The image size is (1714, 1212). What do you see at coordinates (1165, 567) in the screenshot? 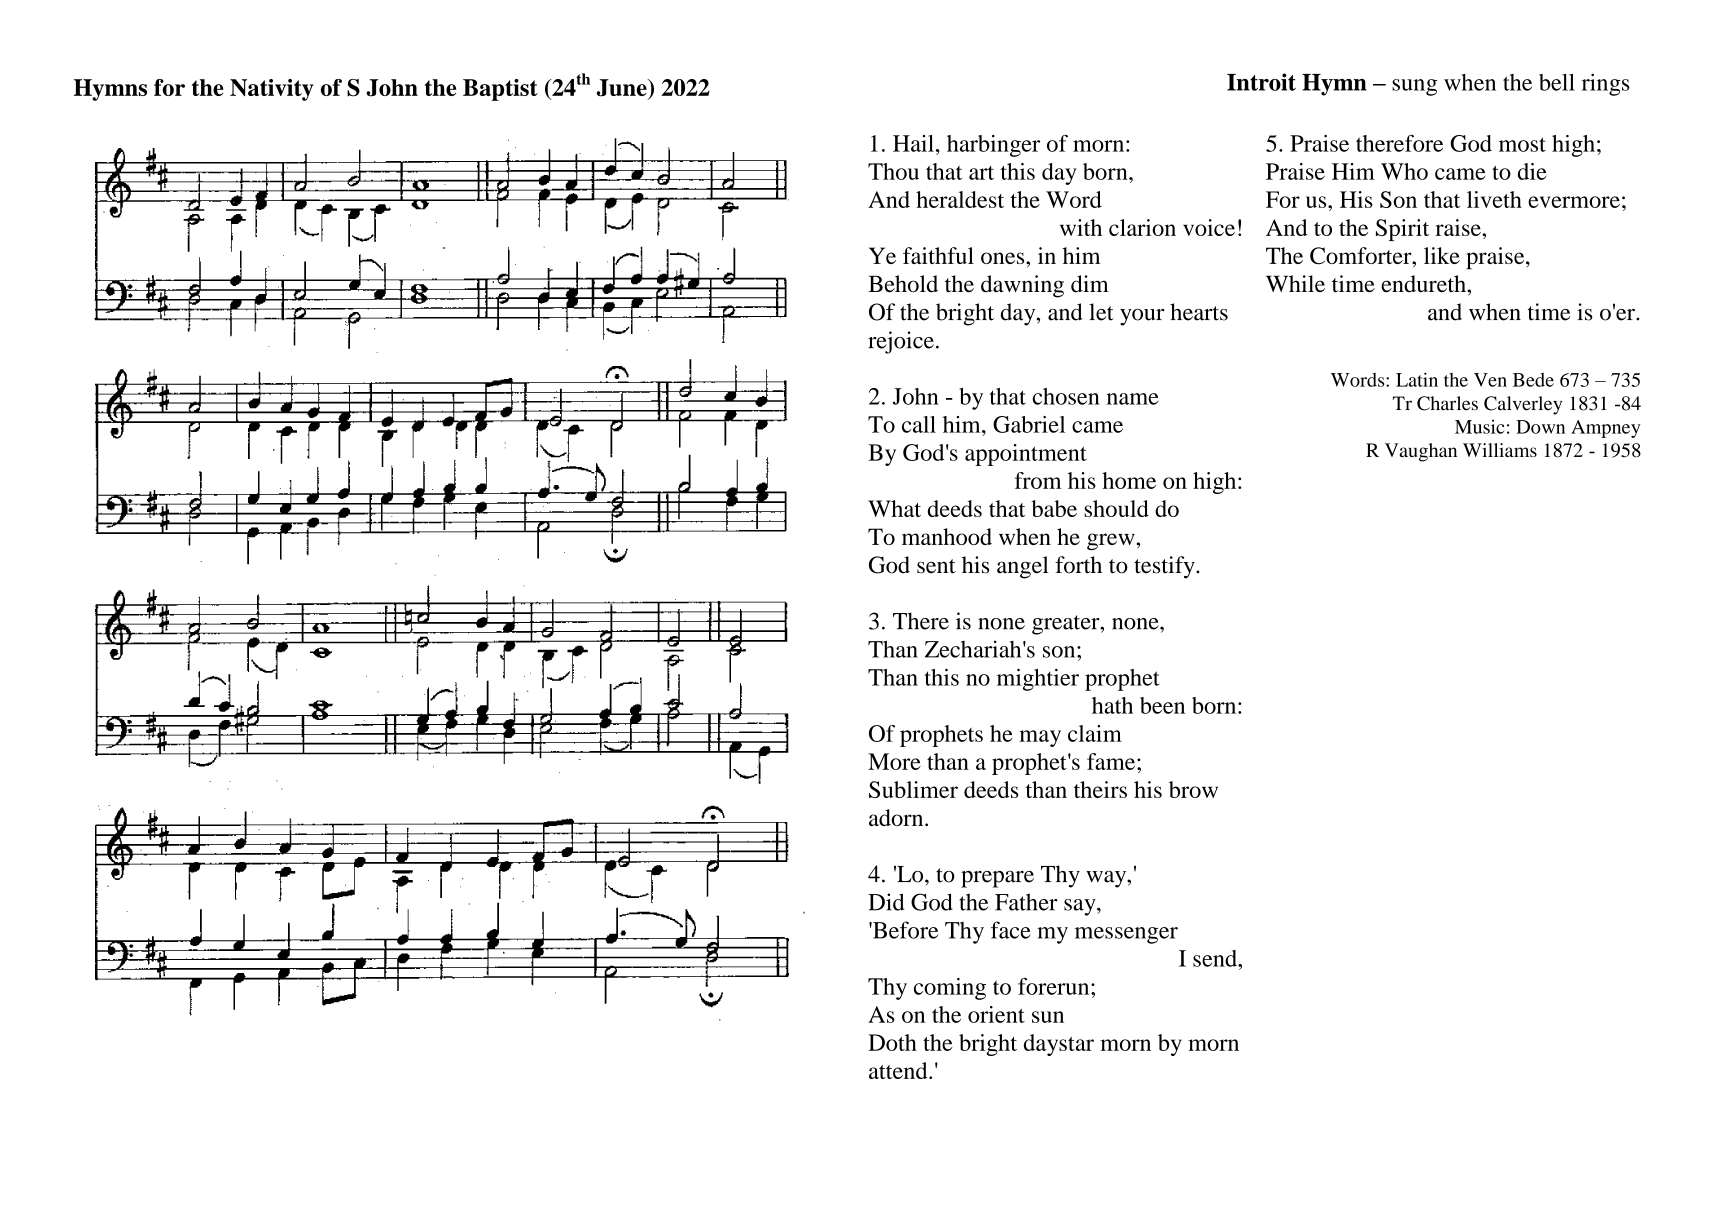
I see `testify` at bounding box center [1165, 567].
